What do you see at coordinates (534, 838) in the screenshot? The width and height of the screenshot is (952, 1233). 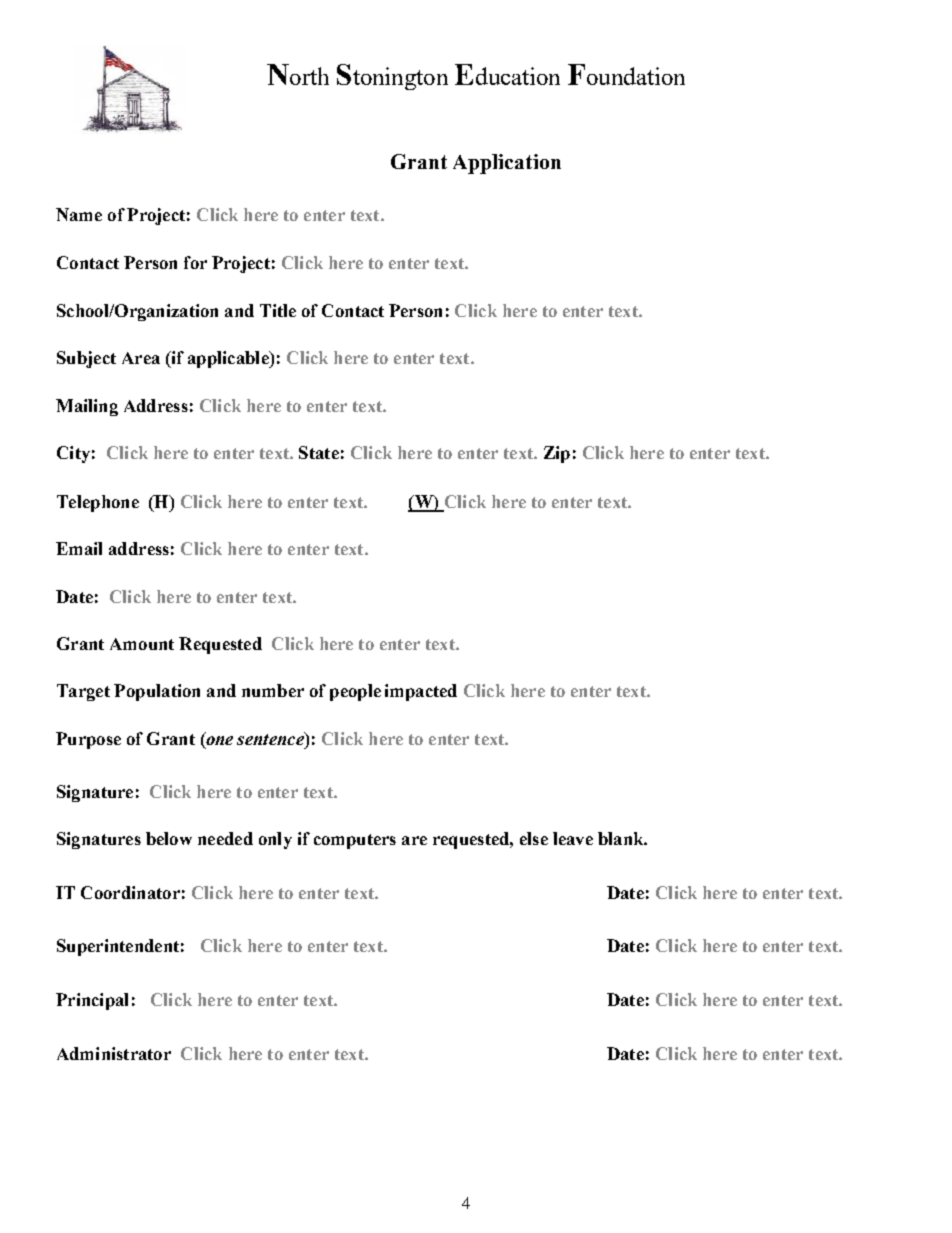 I see `else` at bounding box center [534, 838].
